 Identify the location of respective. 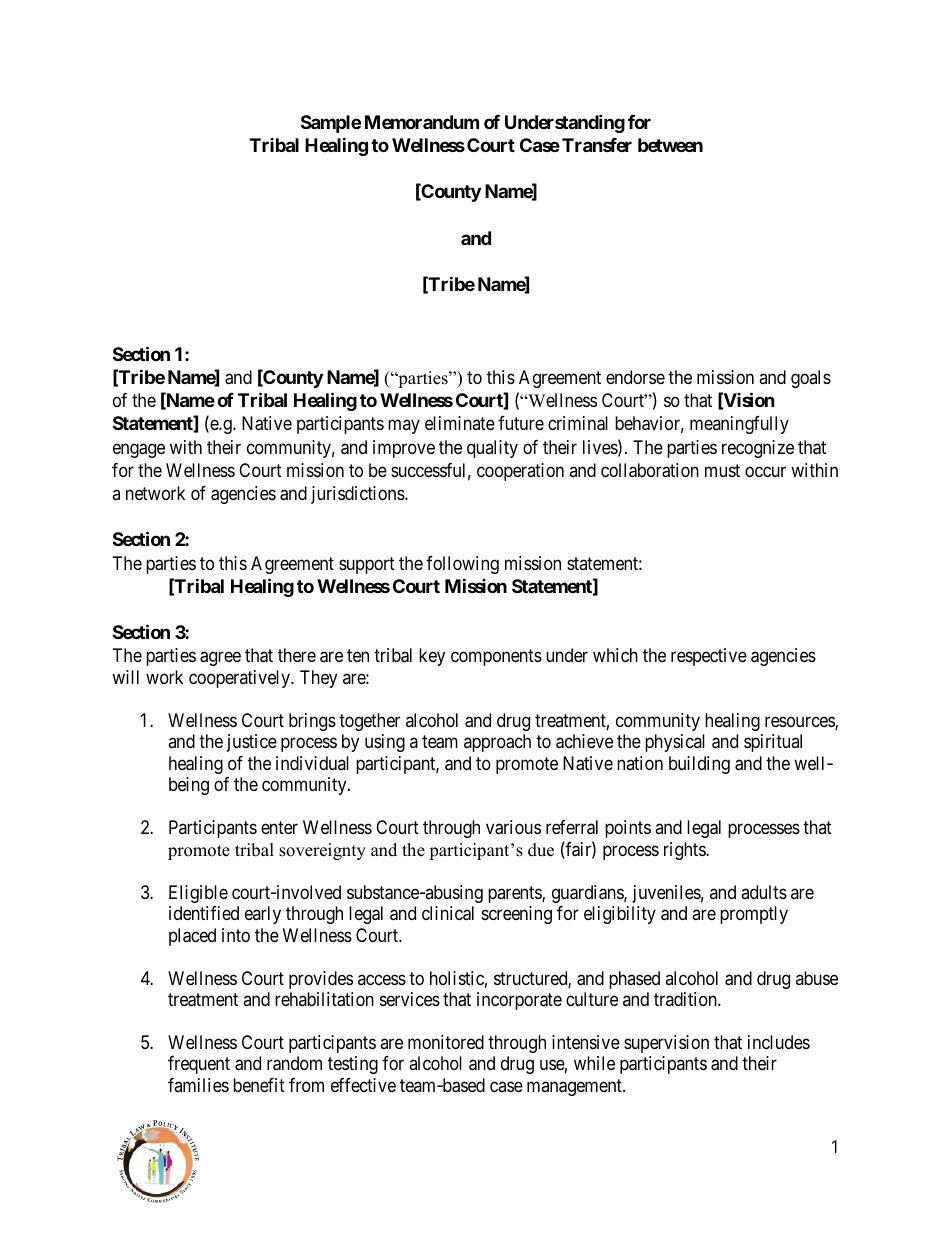
(709, 657).
